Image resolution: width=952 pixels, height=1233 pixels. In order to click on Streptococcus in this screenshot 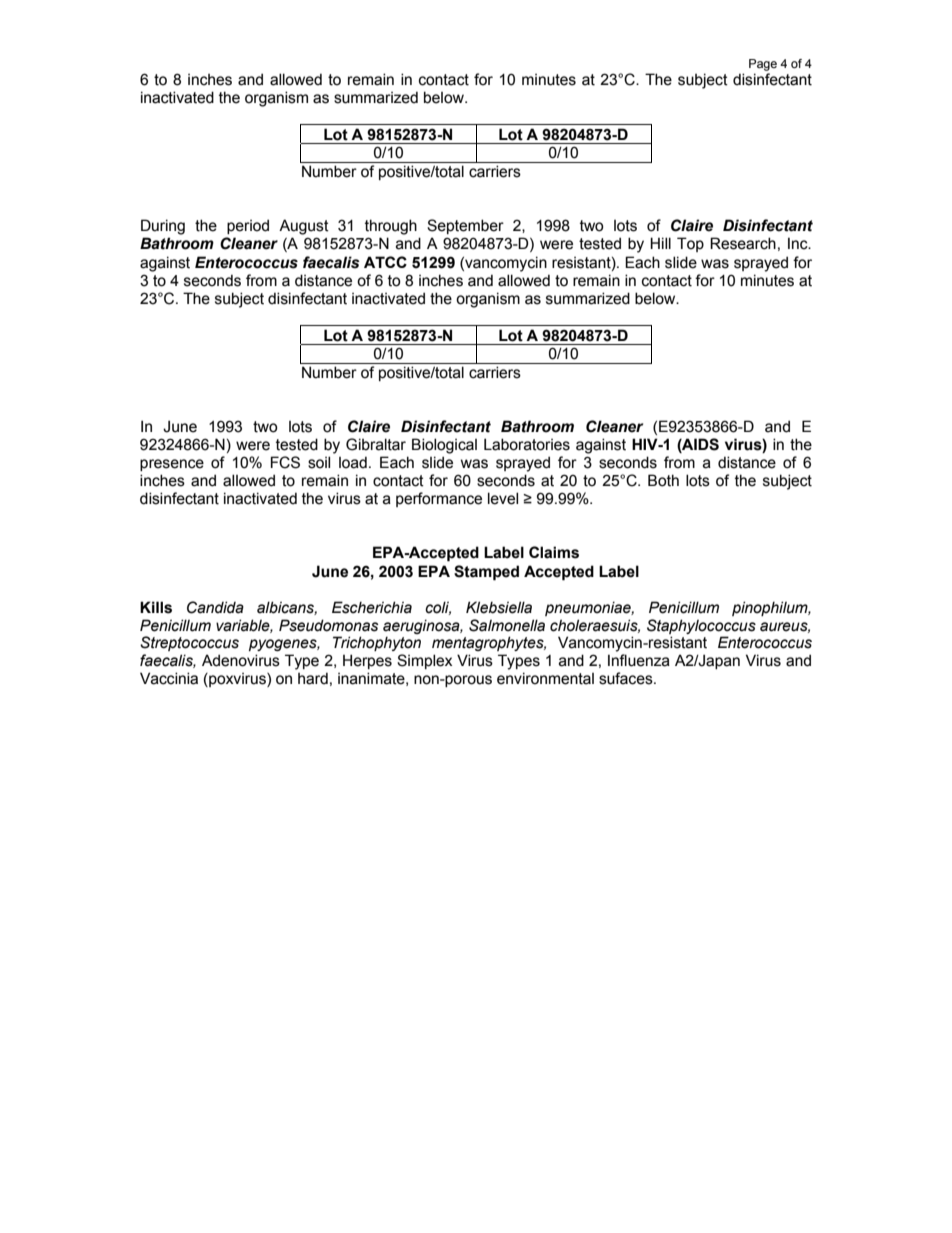, I will do `click(189, 643)`.
